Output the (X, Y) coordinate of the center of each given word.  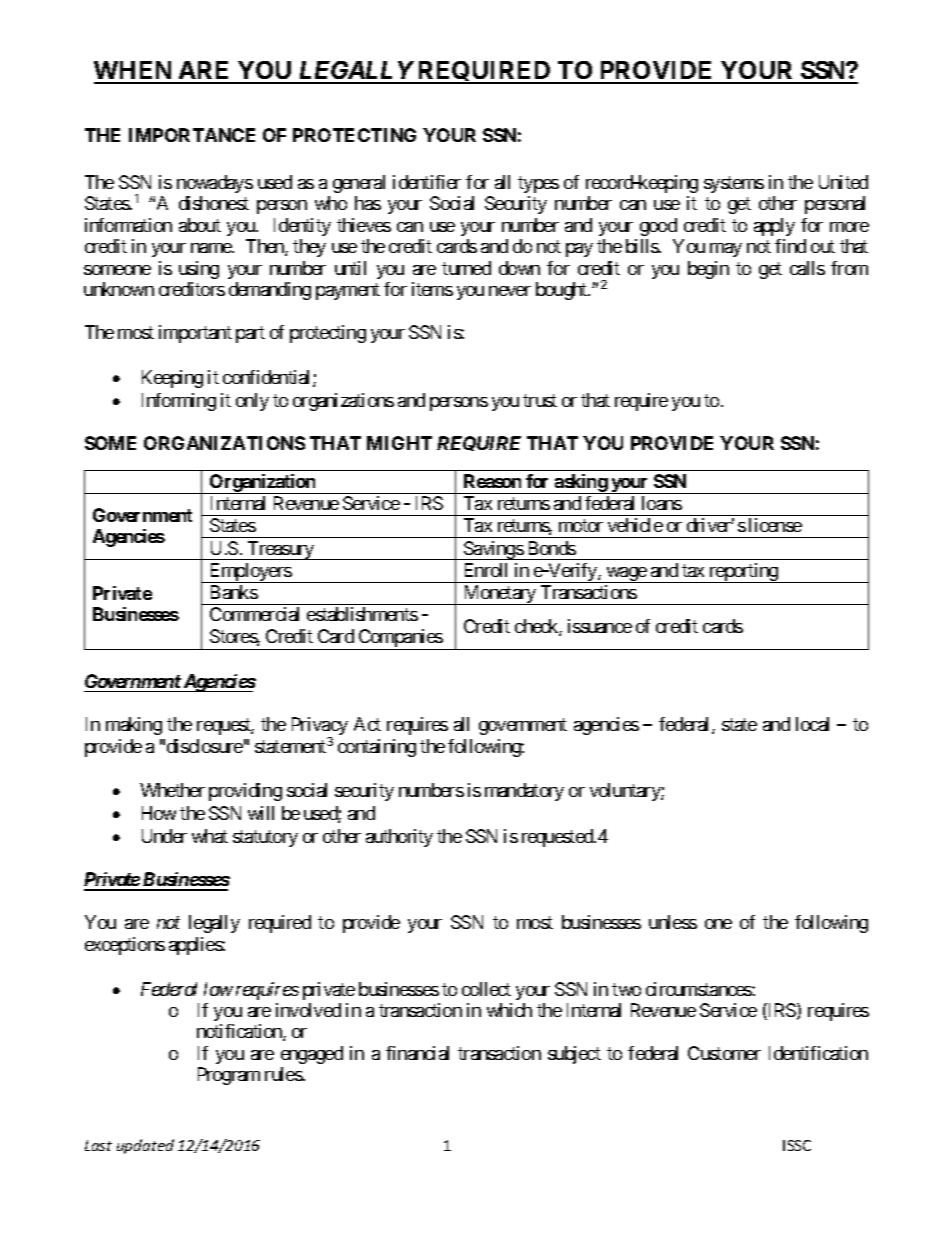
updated (145, 1146)
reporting (743, 573)
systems (734, 184)
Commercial (254, 614)
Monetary (499, 595)
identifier (427, 182)
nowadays (215, 184)
